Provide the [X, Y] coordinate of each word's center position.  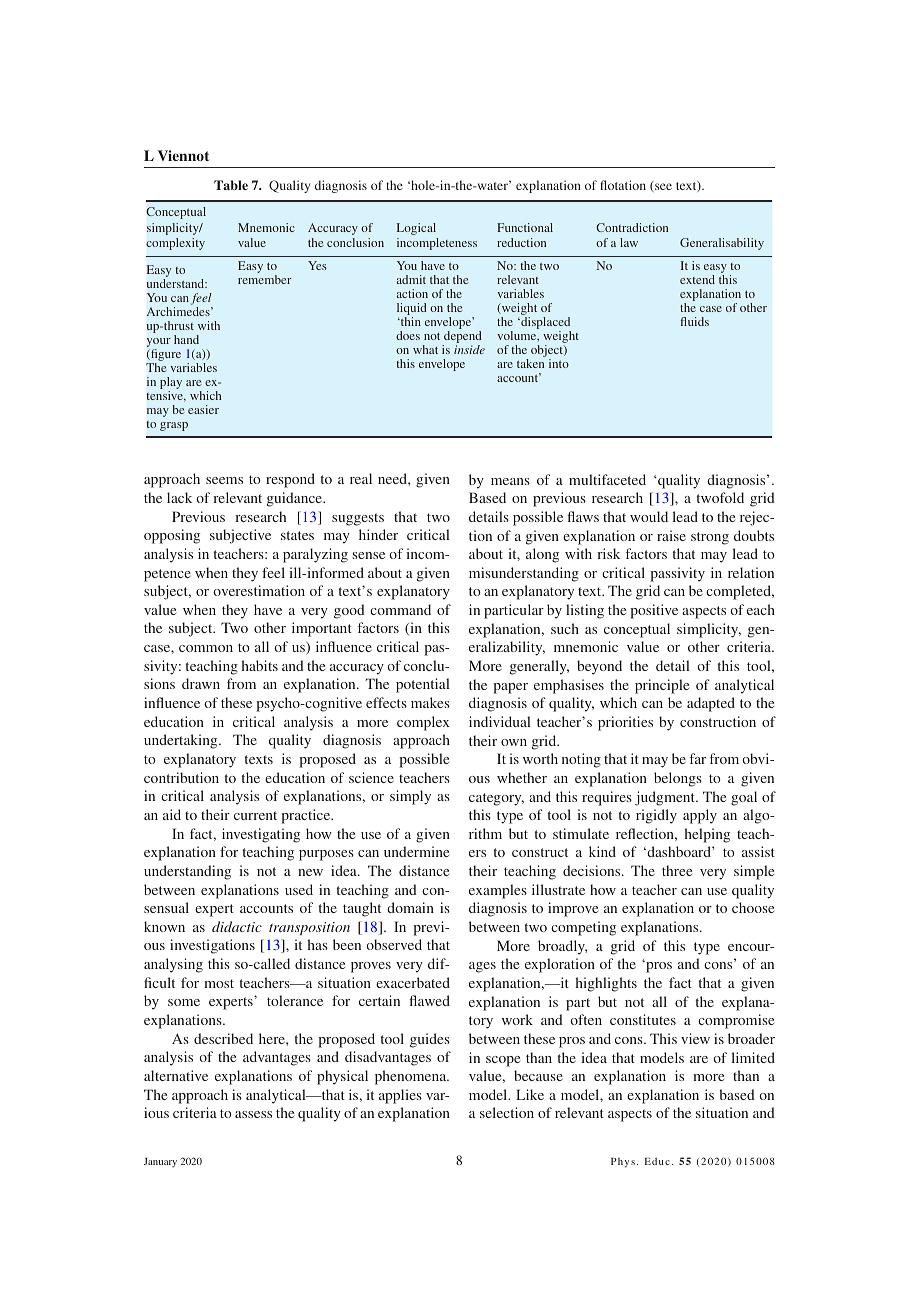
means [510, 481]
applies [400, 1096]
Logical [416, 229]
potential [423, 685]
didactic [237, 926]
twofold [720, 497]
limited [753, 1057]
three [677, 870]
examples [498, 891]
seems [224, 480]
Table [231, 185]
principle [662, 686]
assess [253, 1114]
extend [697, 279]
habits [260, 665]
